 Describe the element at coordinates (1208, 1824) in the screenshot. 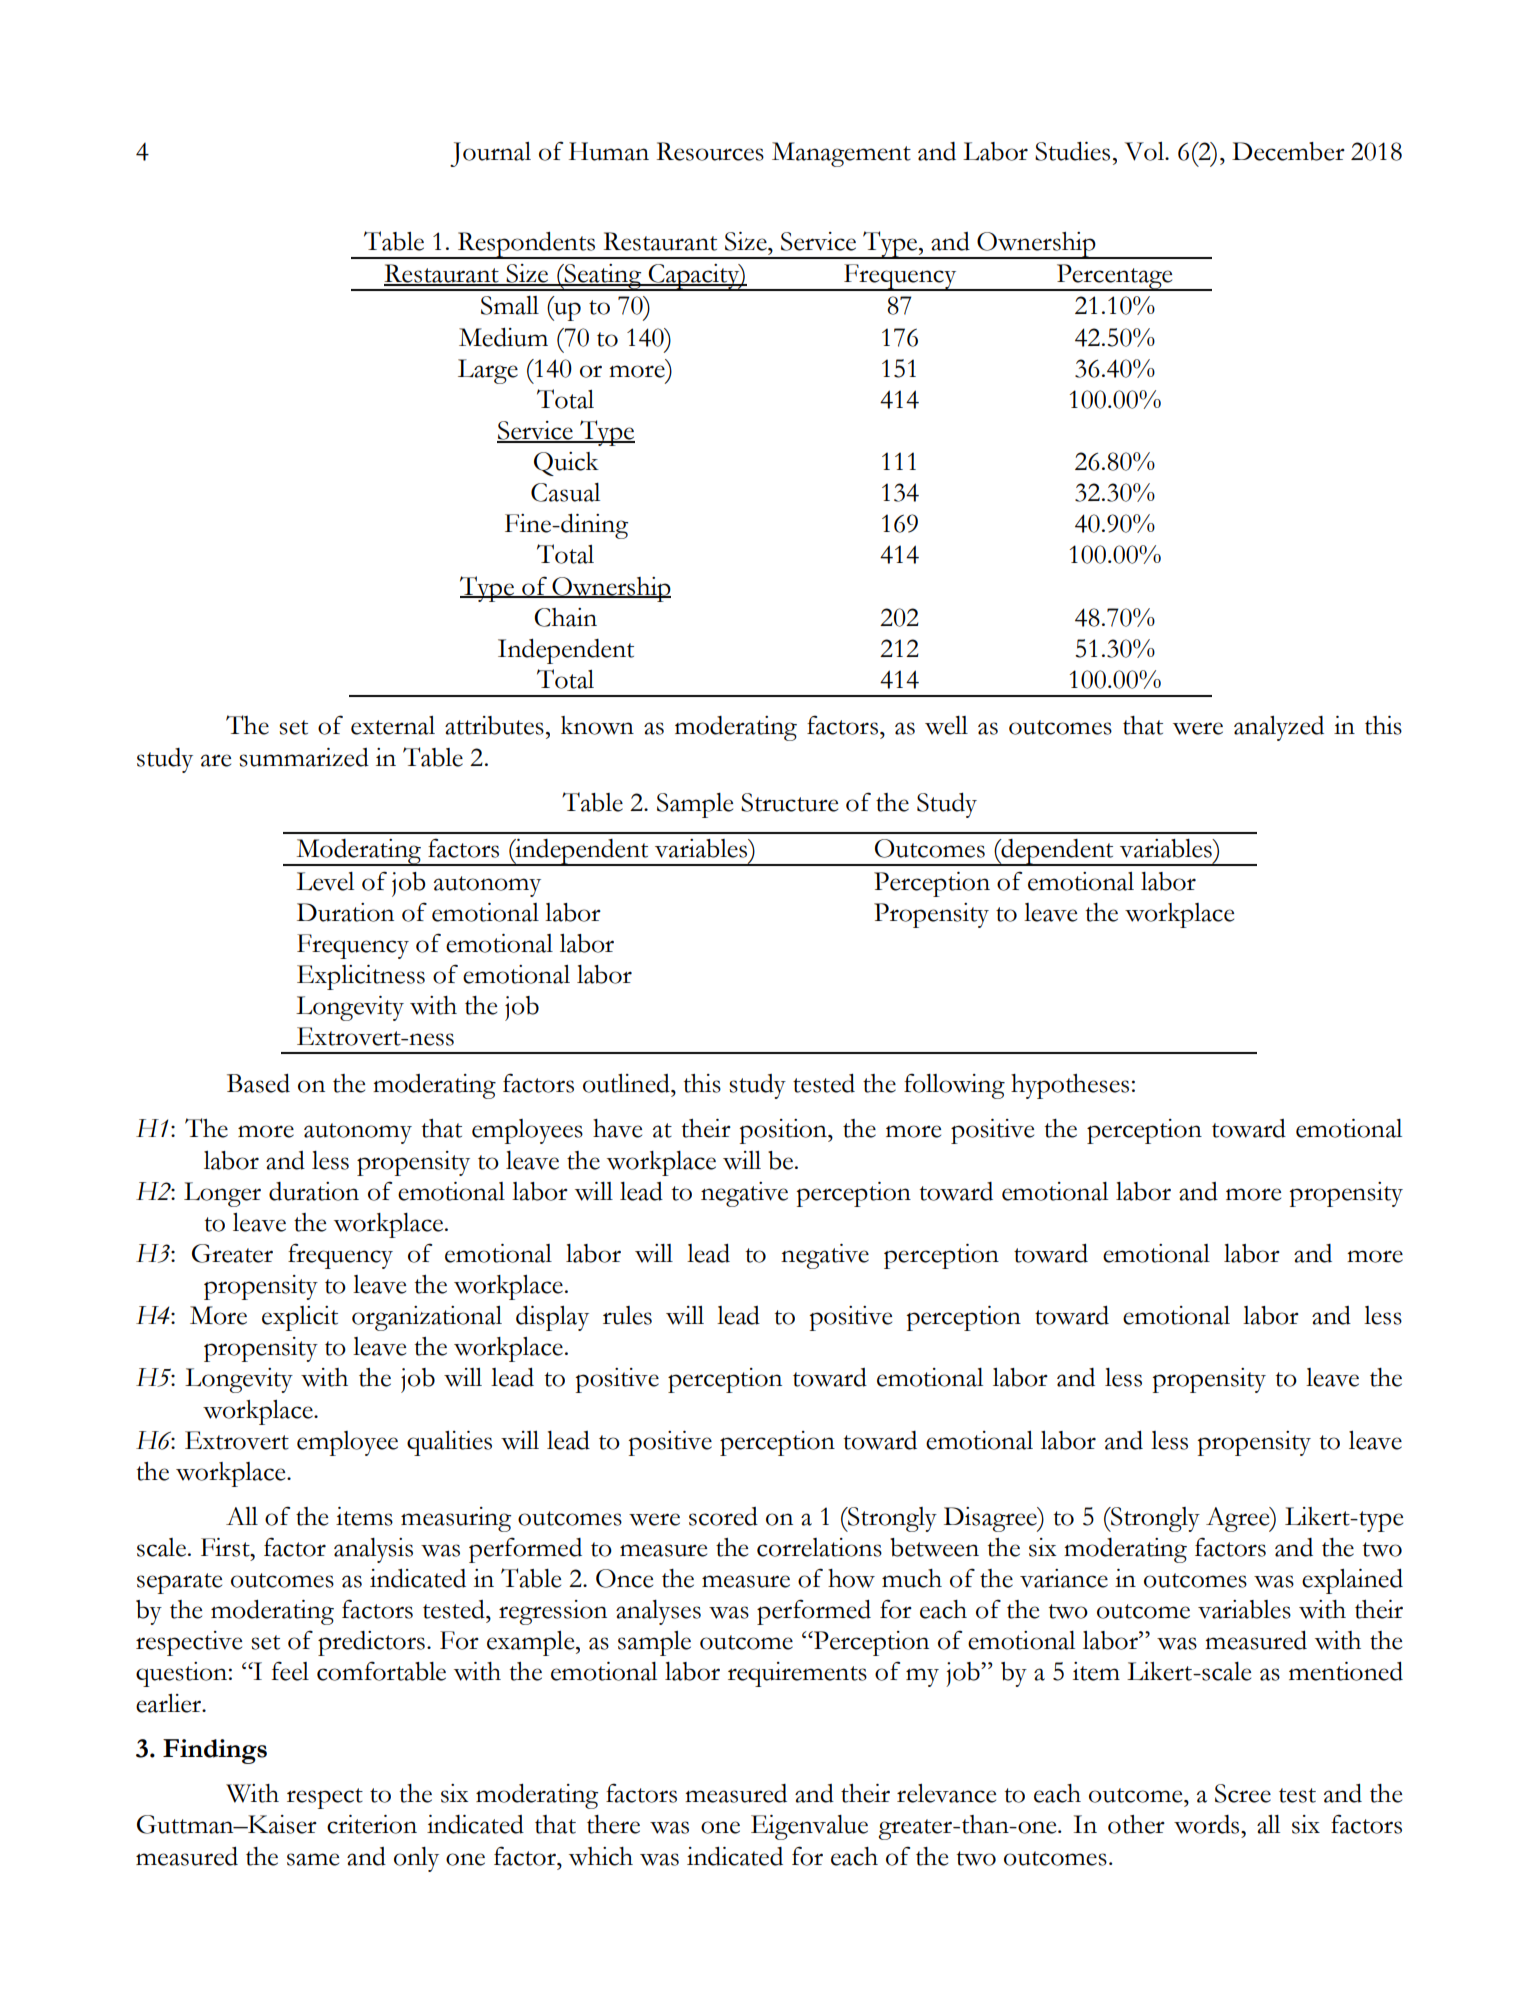

I see `words` at that location.
